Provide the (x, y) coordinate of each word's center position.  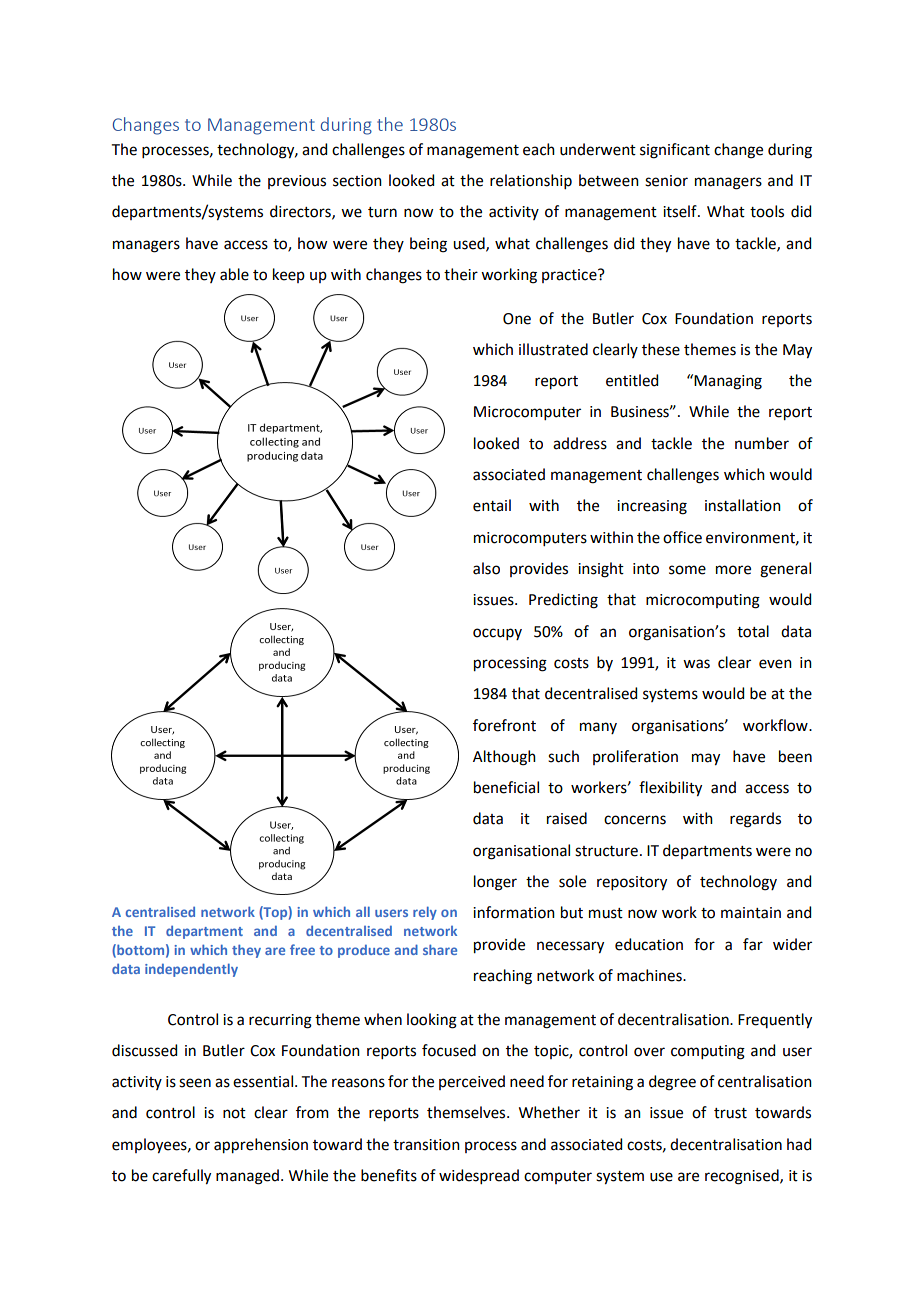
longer (495, 883)
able (234, 274)
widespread (479, 1176)
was (696, 664)
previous (297, 182)
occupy (497, 634)
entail (492, 505)
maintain (751, 913)
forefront (504, 725)
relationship (531, 181)
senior (666, 181)
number (762, 443)
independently (191, 970)
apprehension (261, 1146)
